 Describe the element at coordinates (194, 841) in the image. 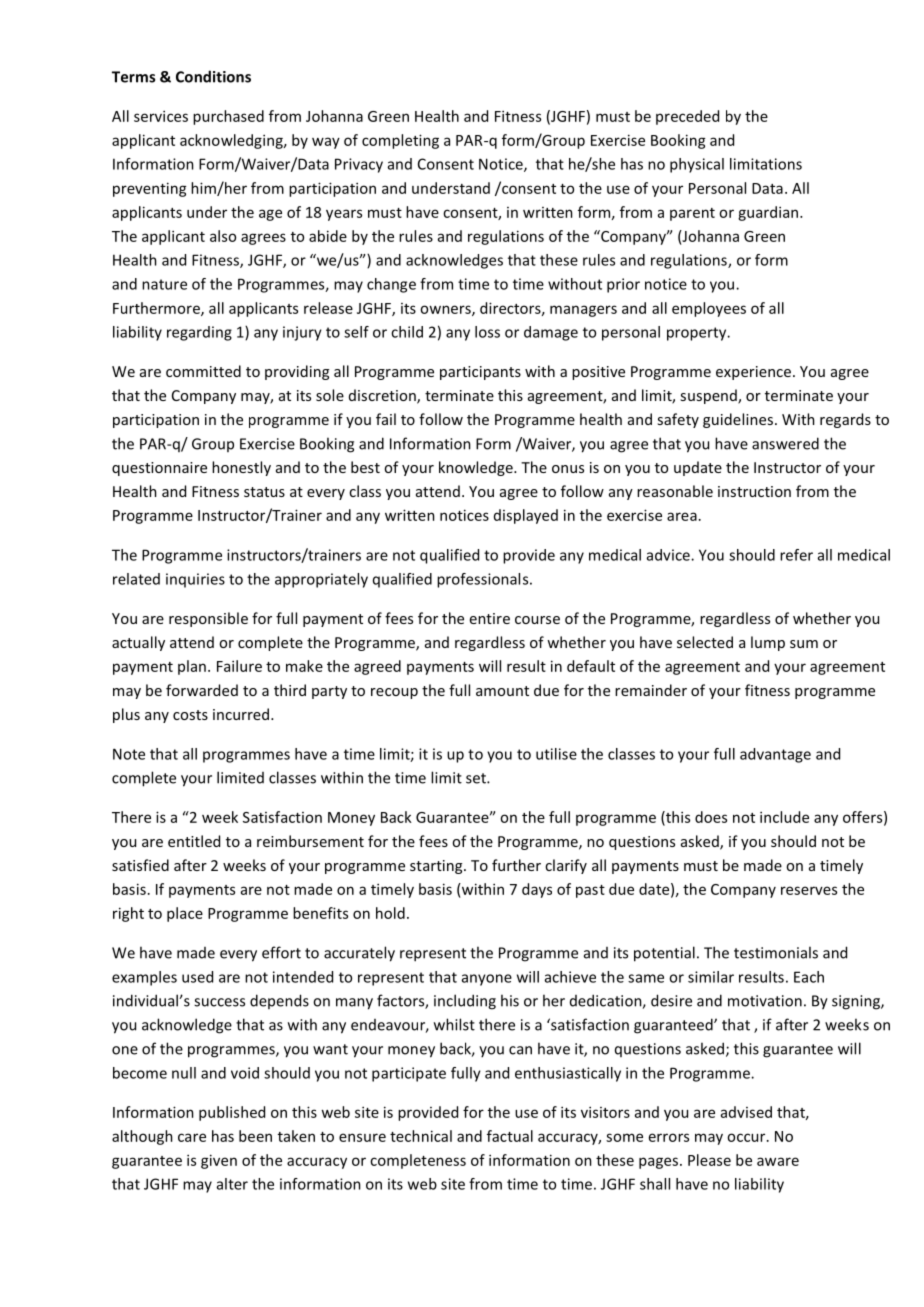

I see `entitled` at that location.
